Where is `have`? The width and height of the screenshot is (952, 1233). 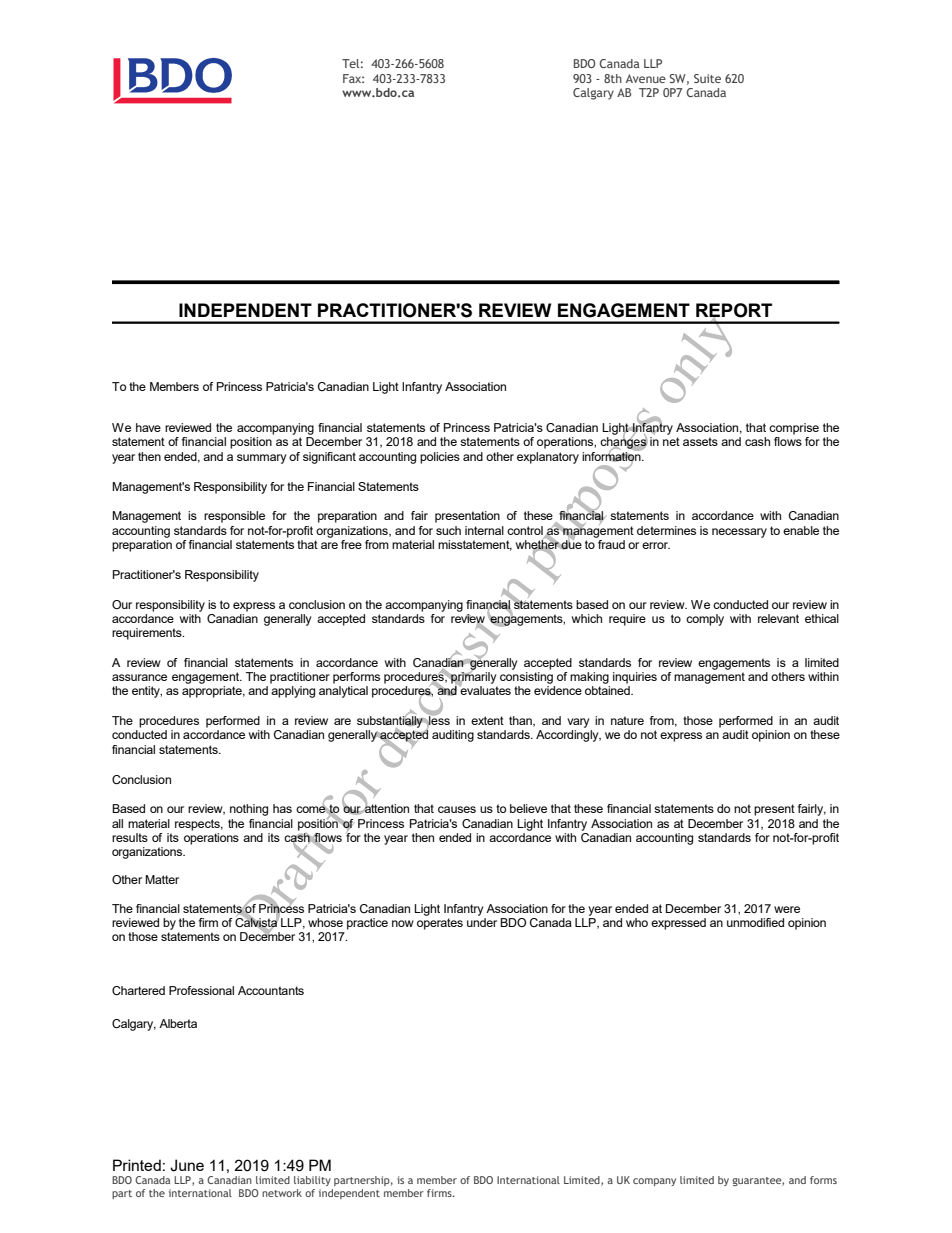 have is located at coordinates (148, 427).
